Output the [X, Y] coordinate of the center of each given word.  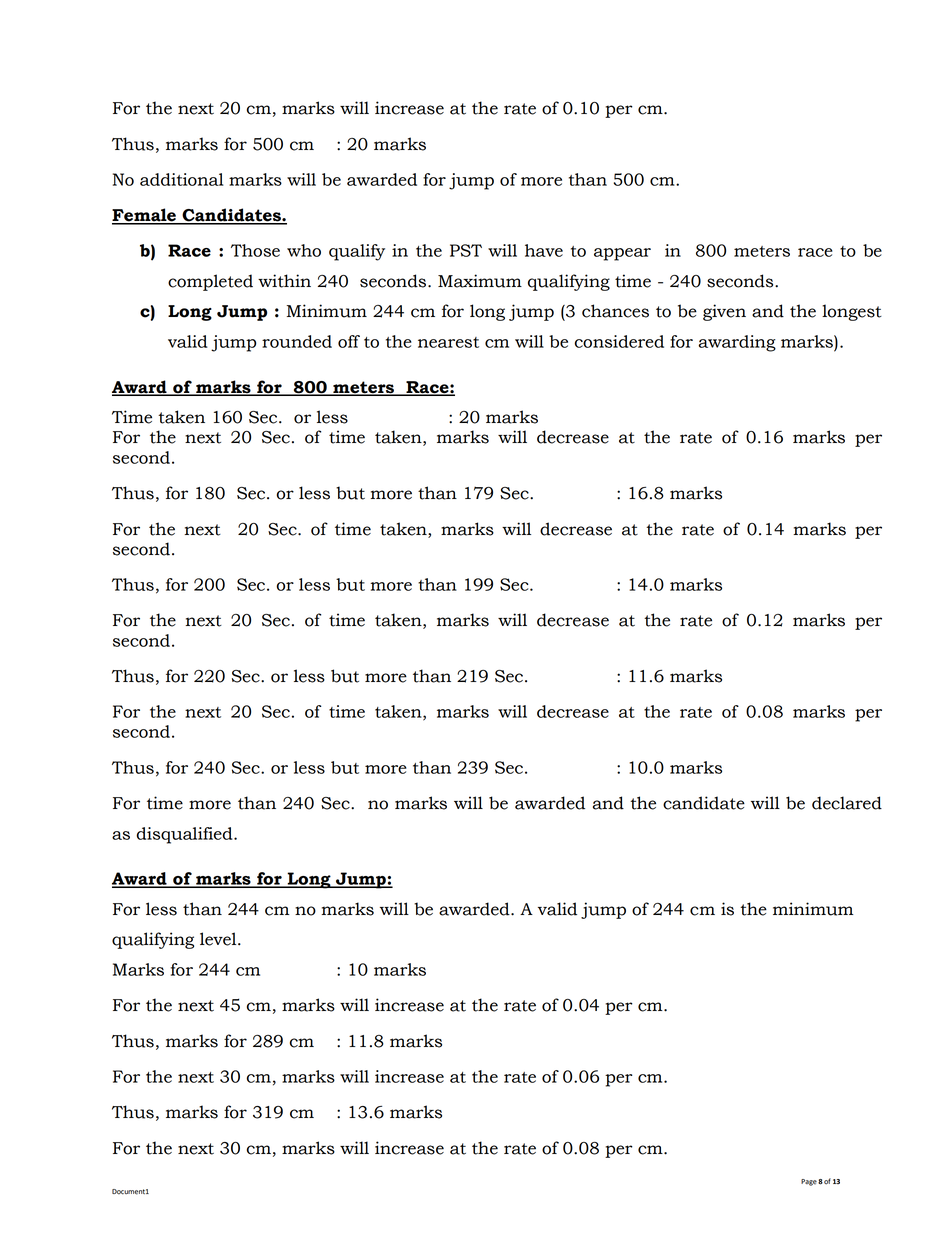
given [724, 312]
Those [255, 250]
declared [847, 803]
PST [466, 250]
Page [809, 1182]
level [219, 939]
